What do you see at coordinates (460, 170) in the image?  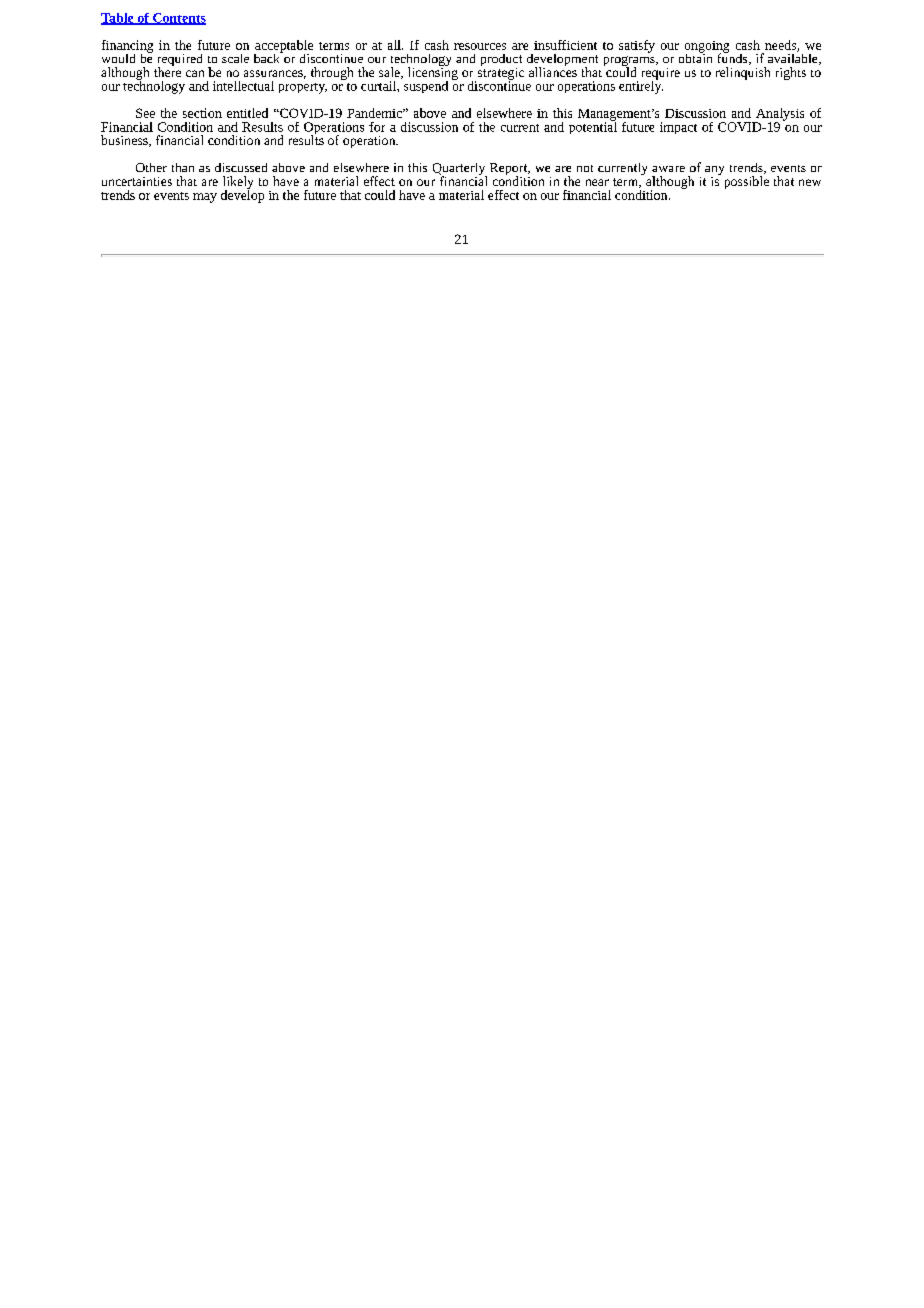 I see `Quarterly` at bounding box center [460, 170].
